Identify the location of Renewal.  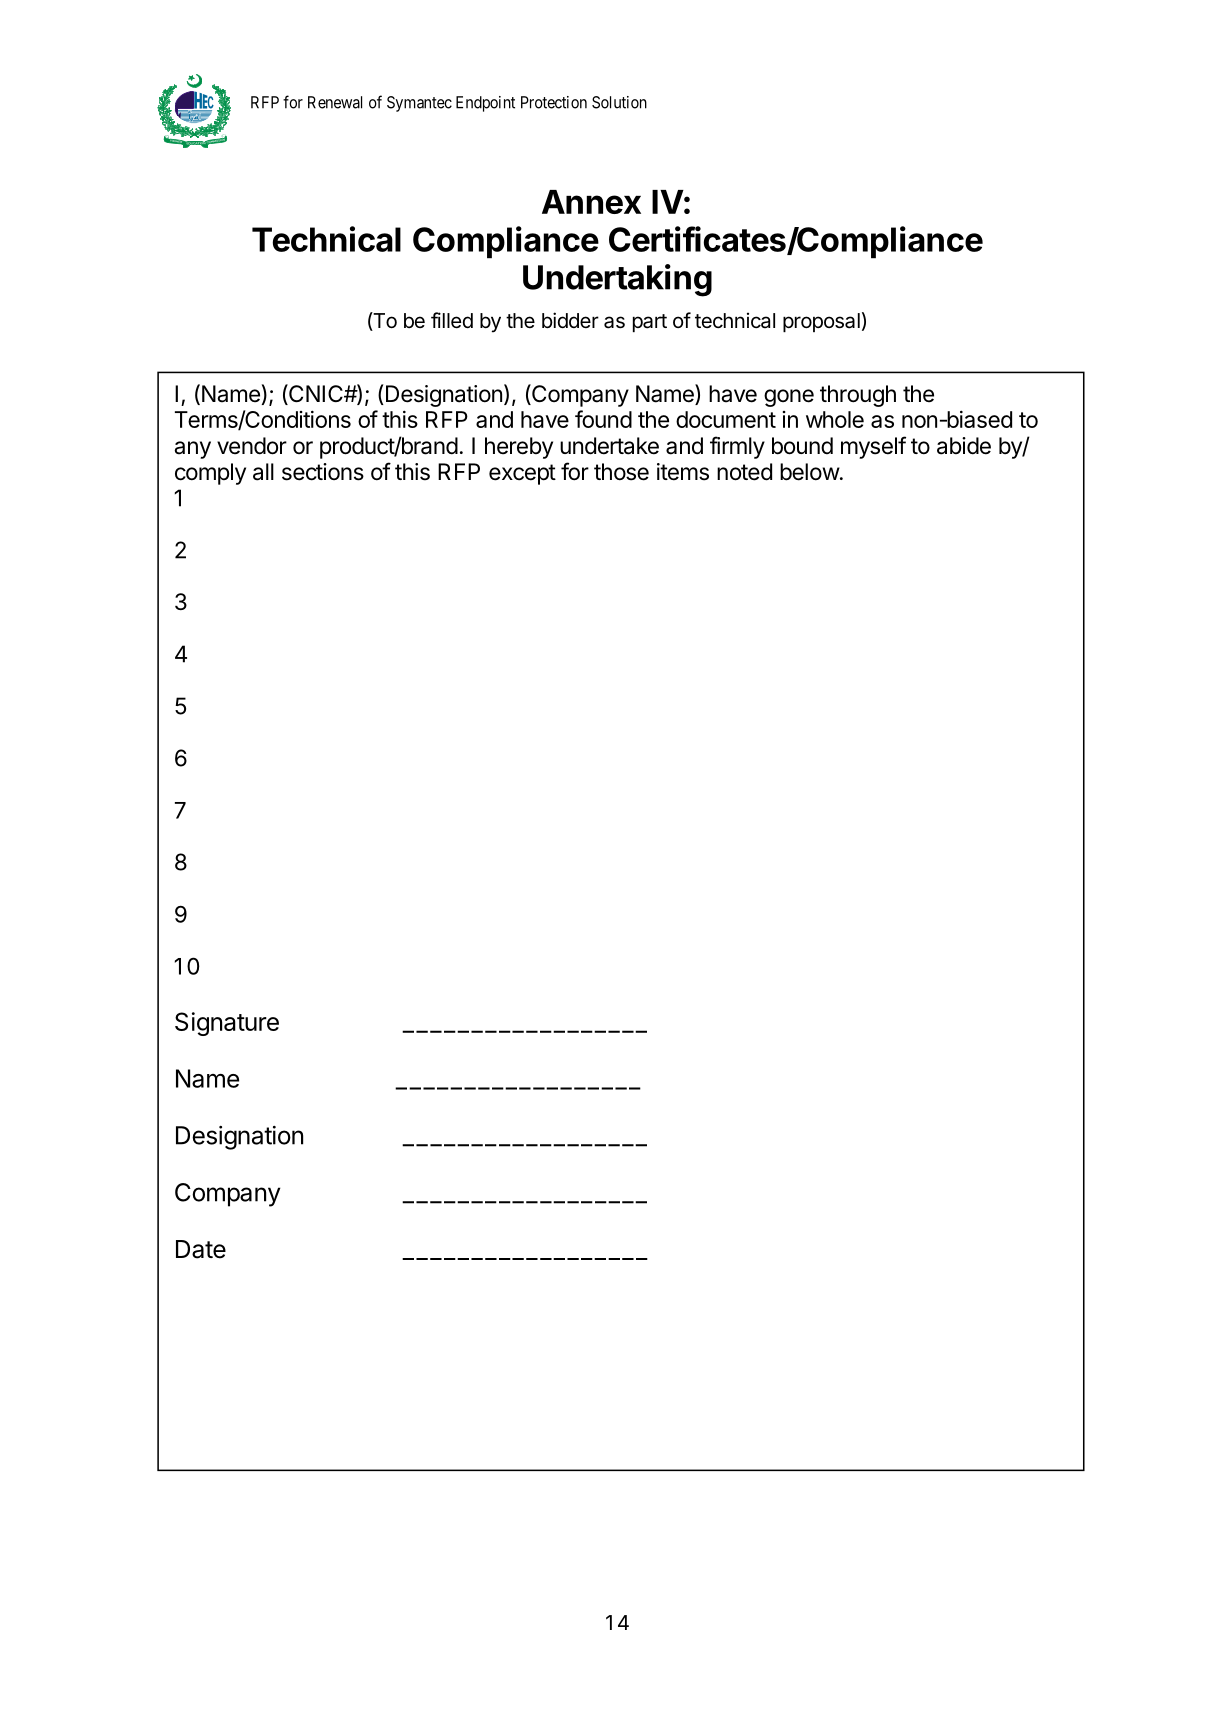
(335, 102).
